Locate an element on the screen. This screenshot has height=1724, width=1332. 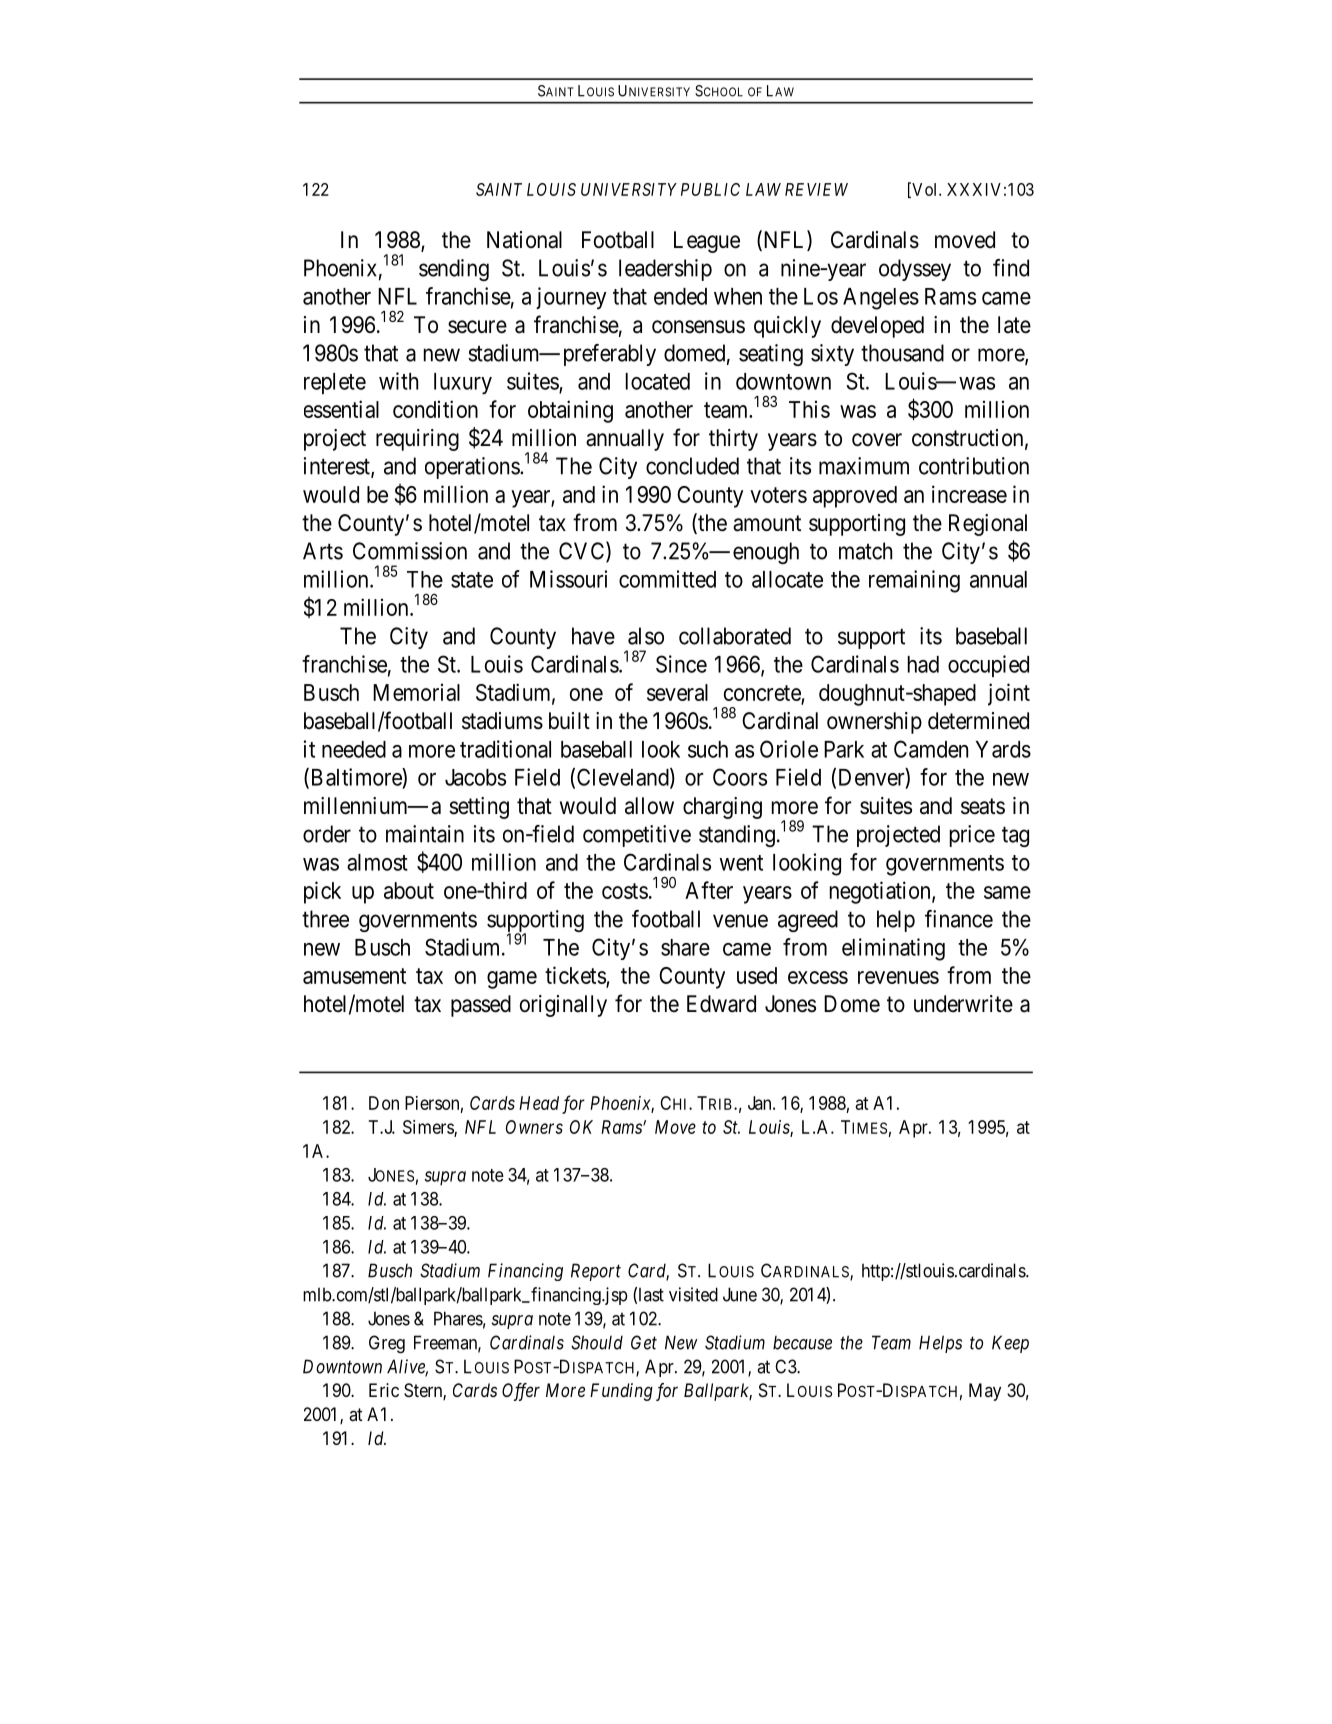
Get is located at coordinates (644, 1342).
